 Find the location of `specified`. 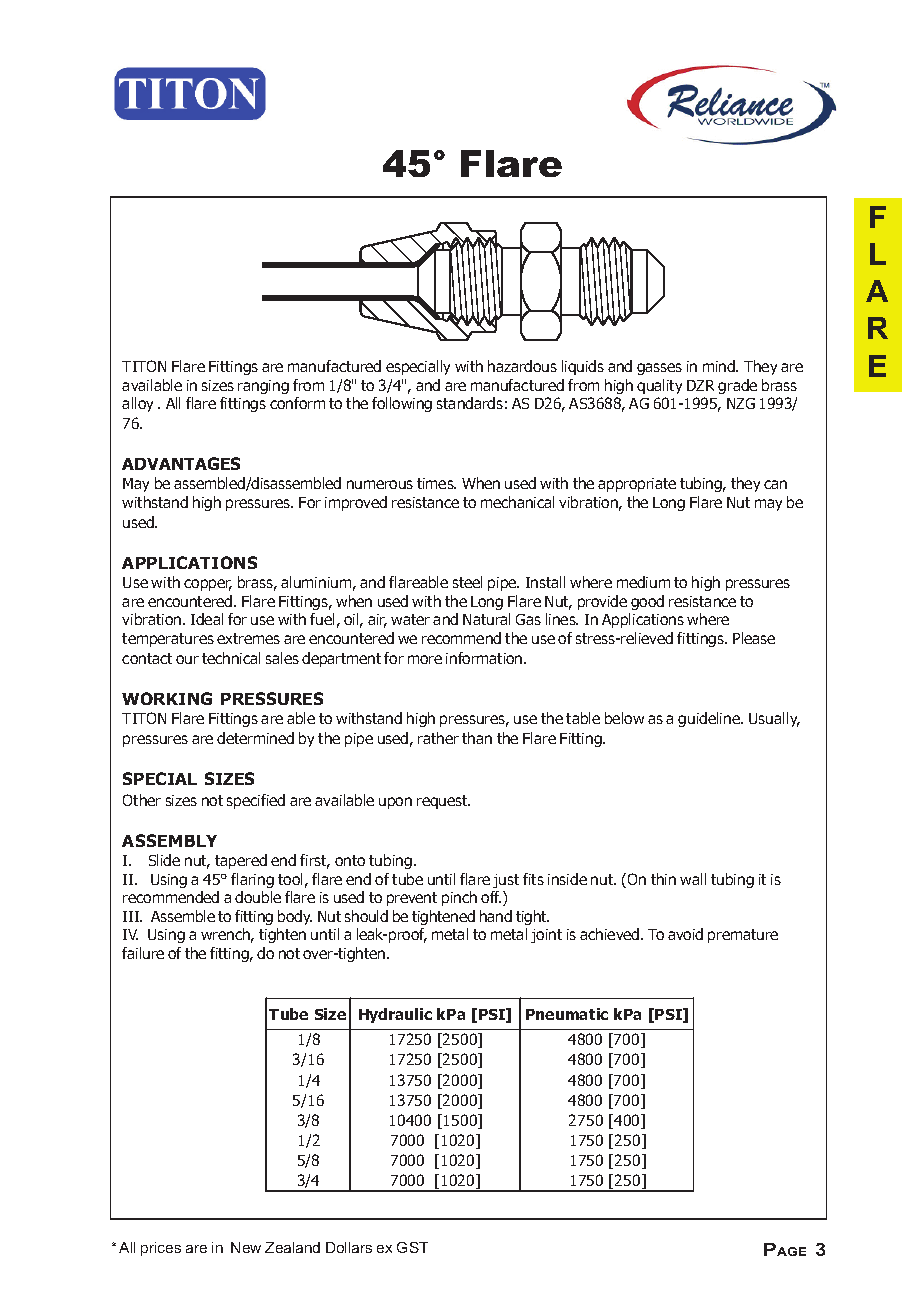

specified is located at coordinates (256, 801).
